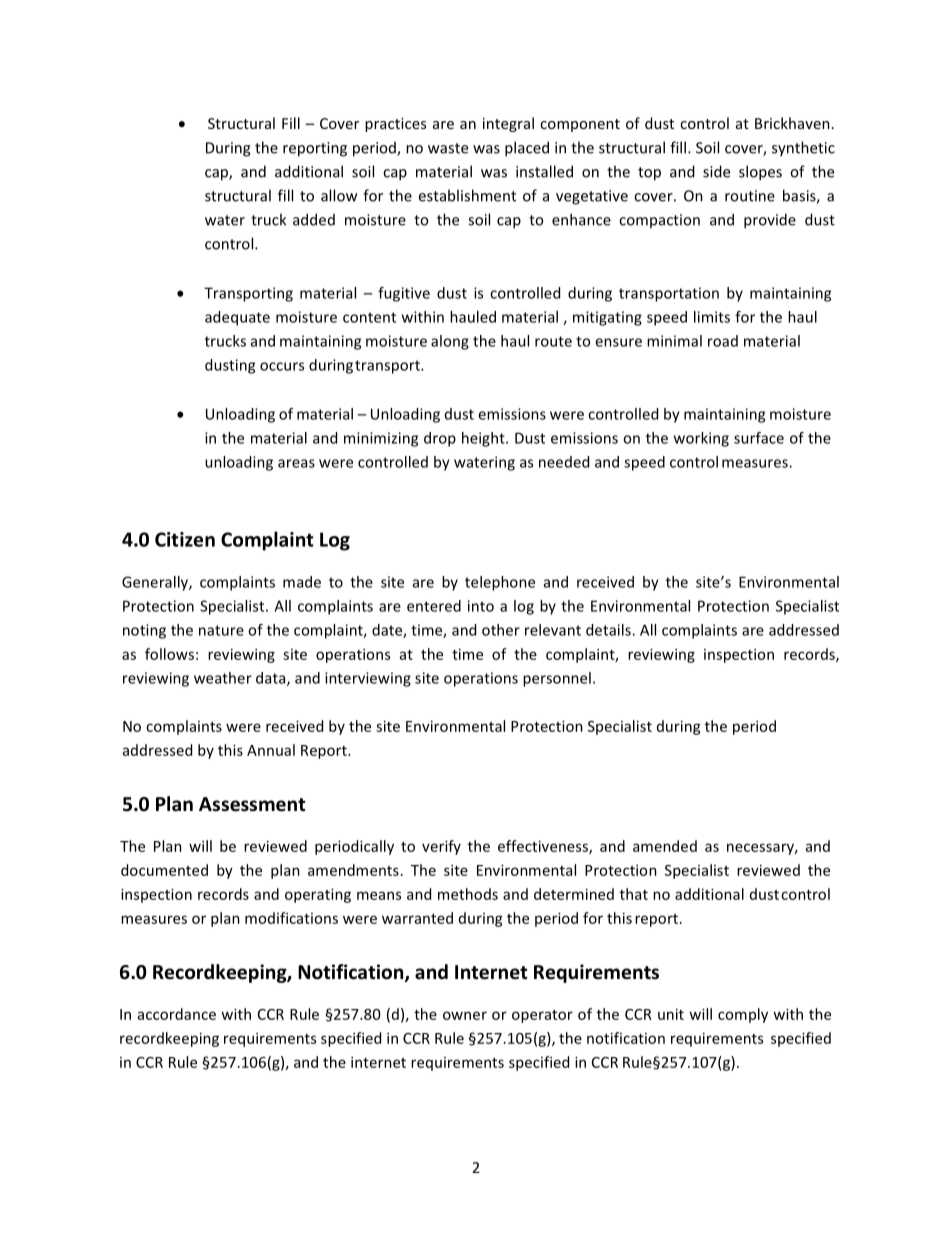 The image size is (952, 1233). What do you see at coordinates (609, 630) in the image?
I see `details` at bounding box center [609, 630].
